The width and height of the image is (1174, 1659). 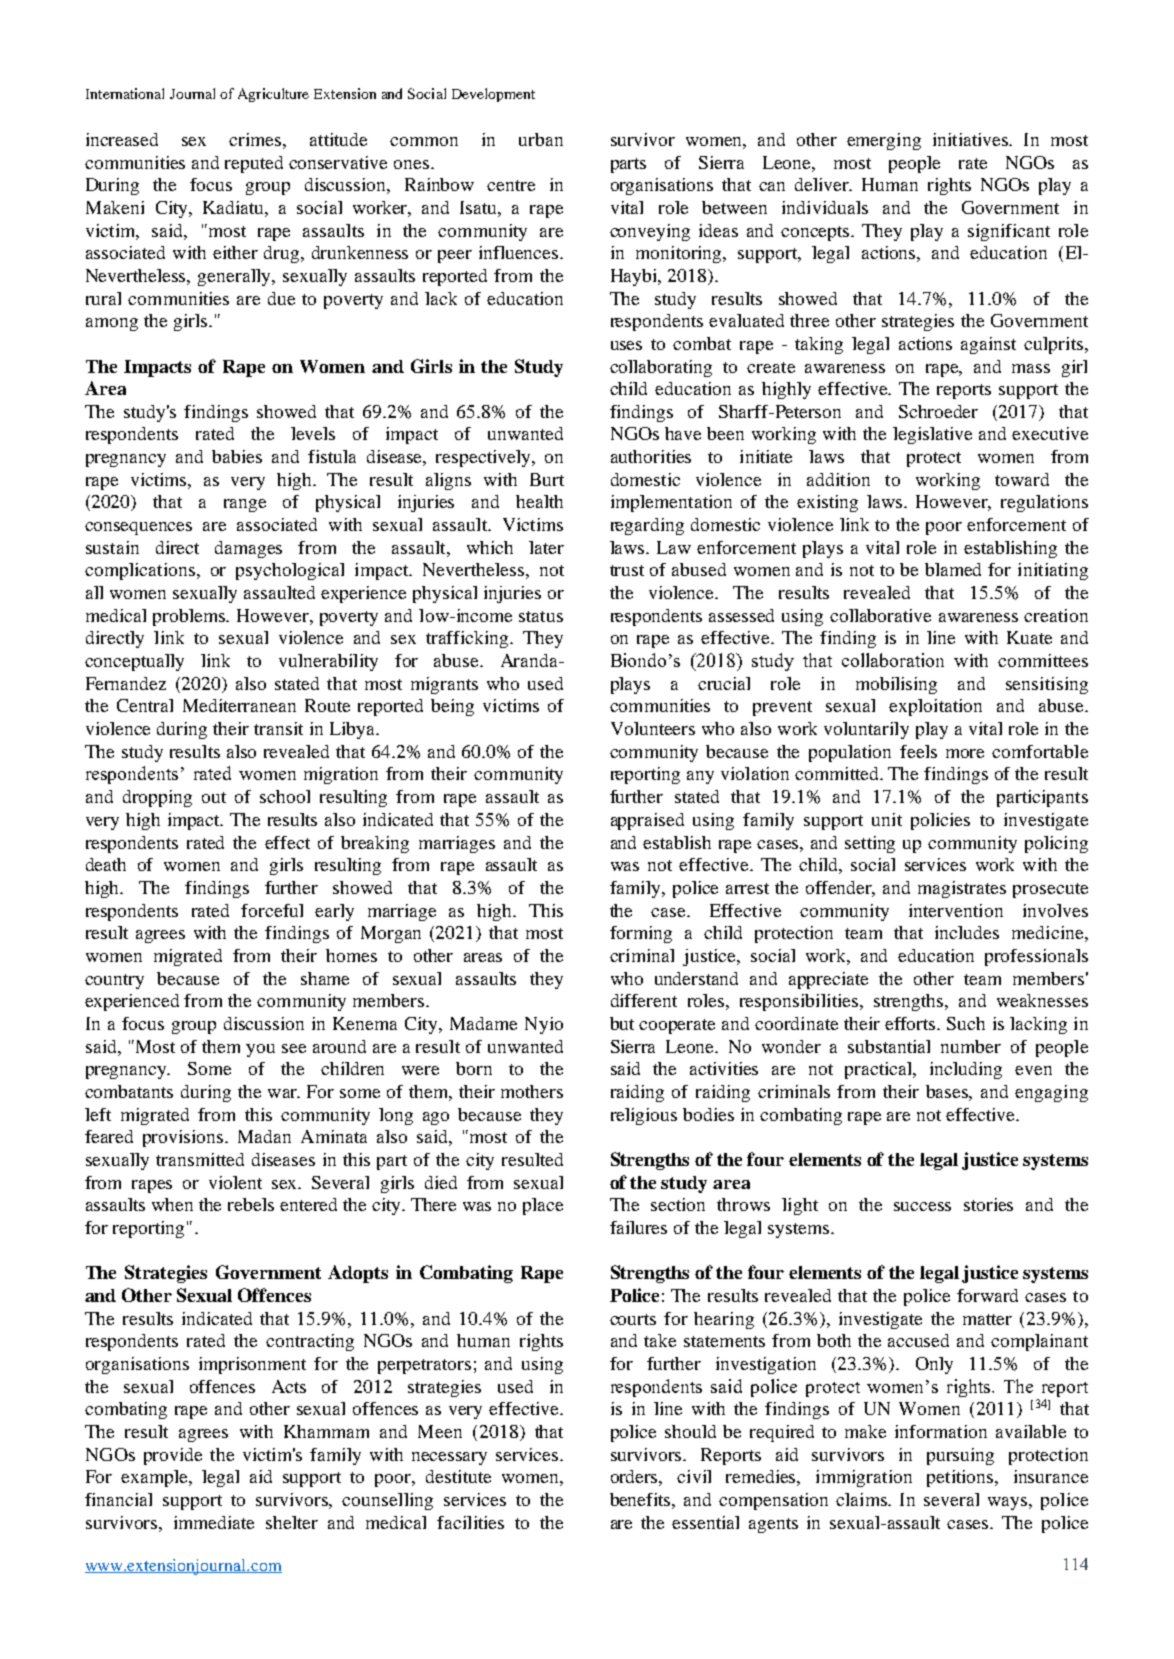 What do you see at coordinates (256, 139) in the image?
I see `crimes` at bounding box center [256, 139].
